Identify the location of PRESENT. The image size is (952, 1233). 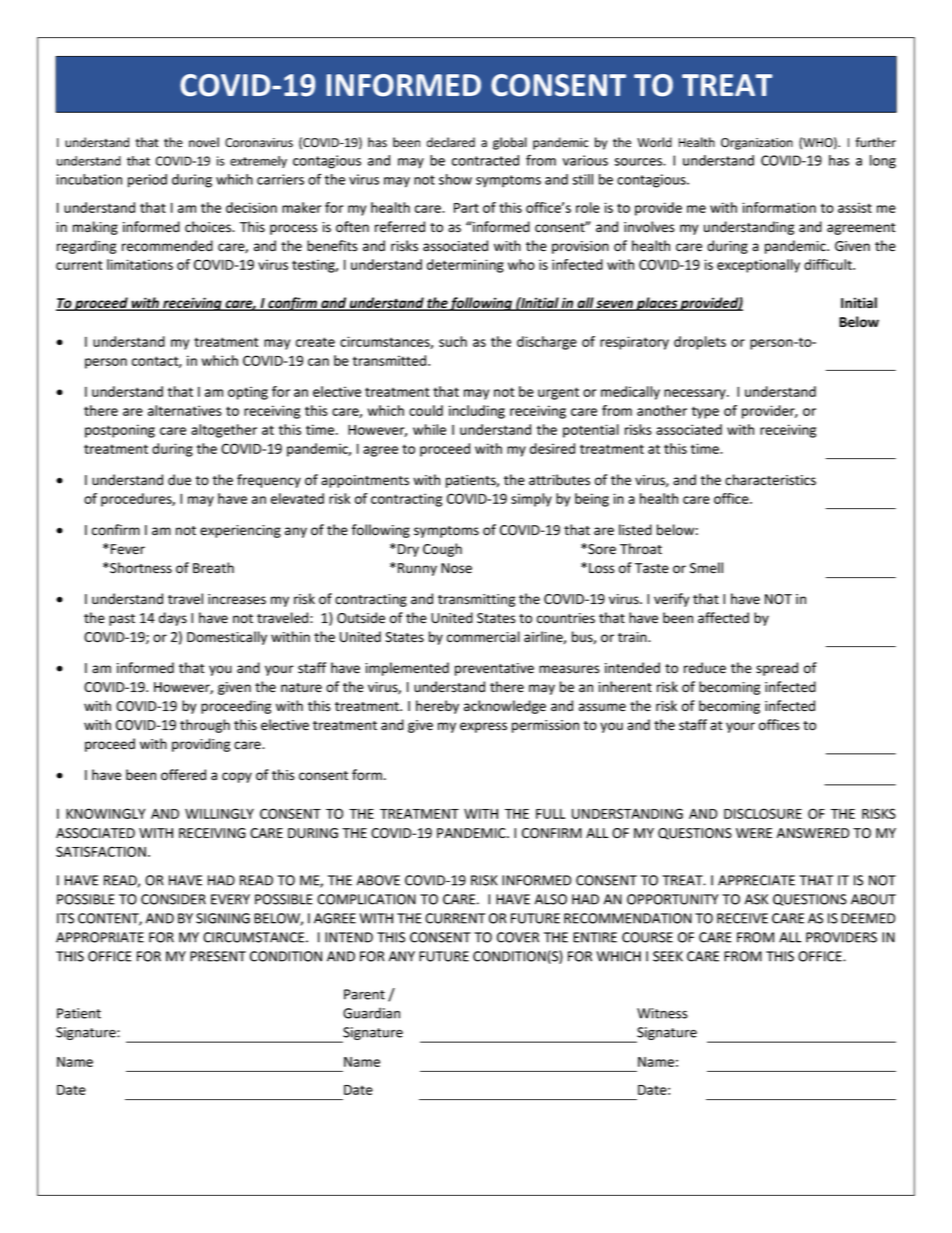
(218, 956).
